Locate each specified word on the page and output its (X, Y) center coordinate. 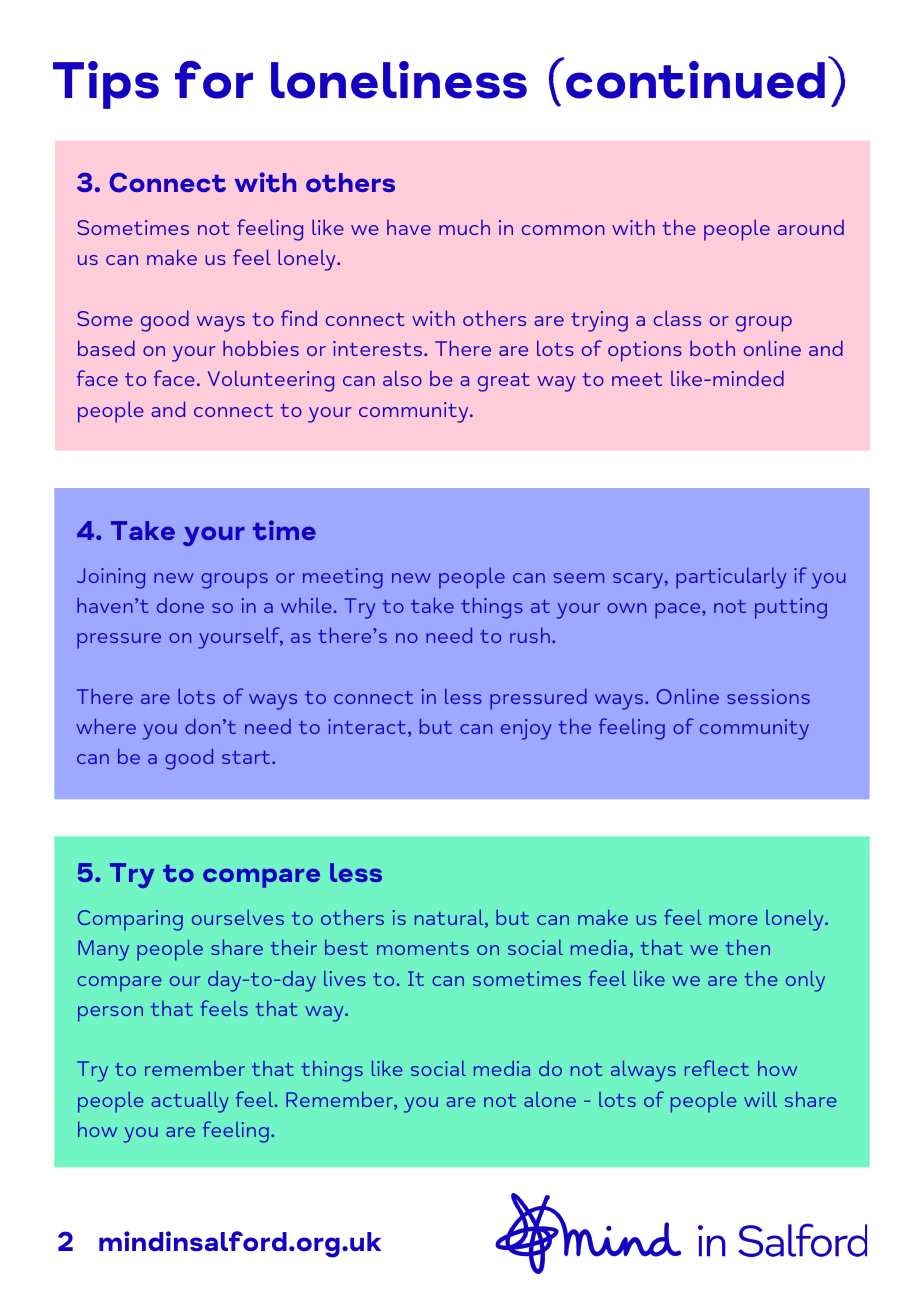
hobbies (261, 348)
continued (695, 80)
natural (450, 919)
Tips (106, 85)
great (504, 382)
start (247, 757)
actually (190, 1102)
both (712, 348)
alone (550, 1099)
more (733, 920)
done (180, 605)
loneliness (399, 80)
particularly (731, 578)
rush (530, 635)
